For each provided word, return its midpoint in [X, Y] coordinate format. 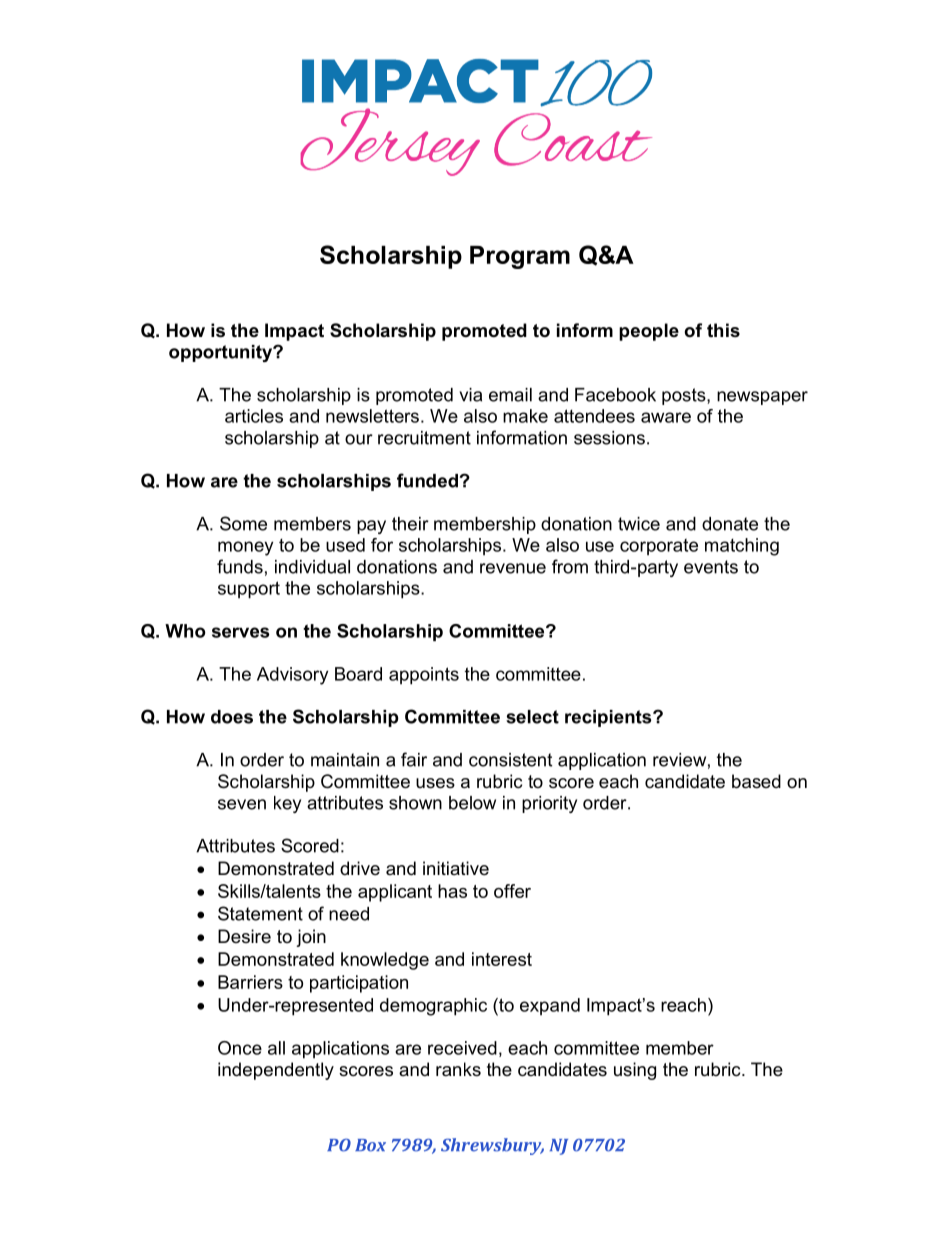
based [756, 781]
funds [240, 566]
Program [520, 257]
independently [276, 1071]
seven [242, 804]
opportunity [222, 353]
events [711, 567]
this [723, 330]
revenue [513, 568]
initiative [456, 868]
